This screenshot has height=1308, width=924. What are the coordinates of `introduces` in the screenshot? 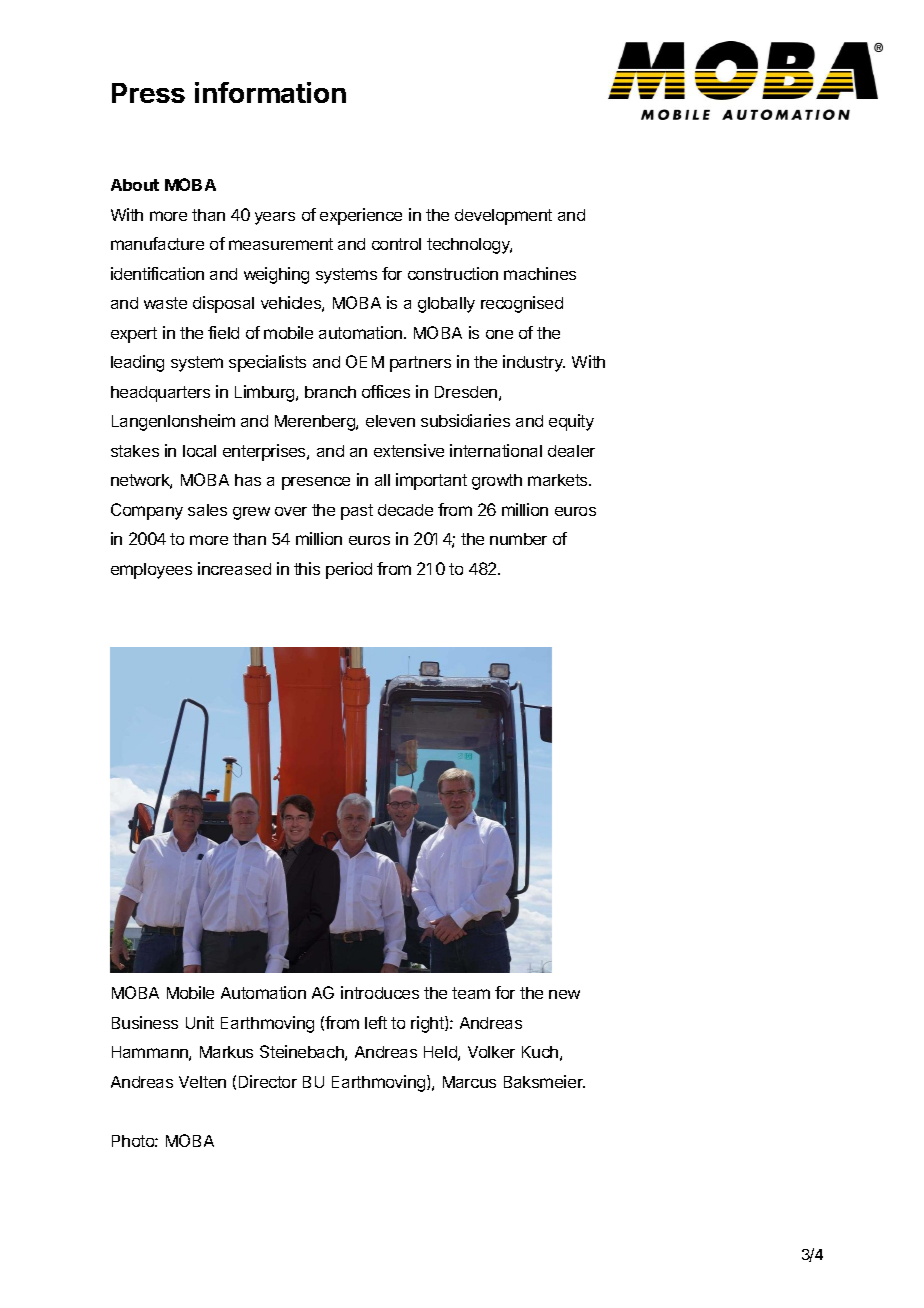 It's located at (380, 992).
